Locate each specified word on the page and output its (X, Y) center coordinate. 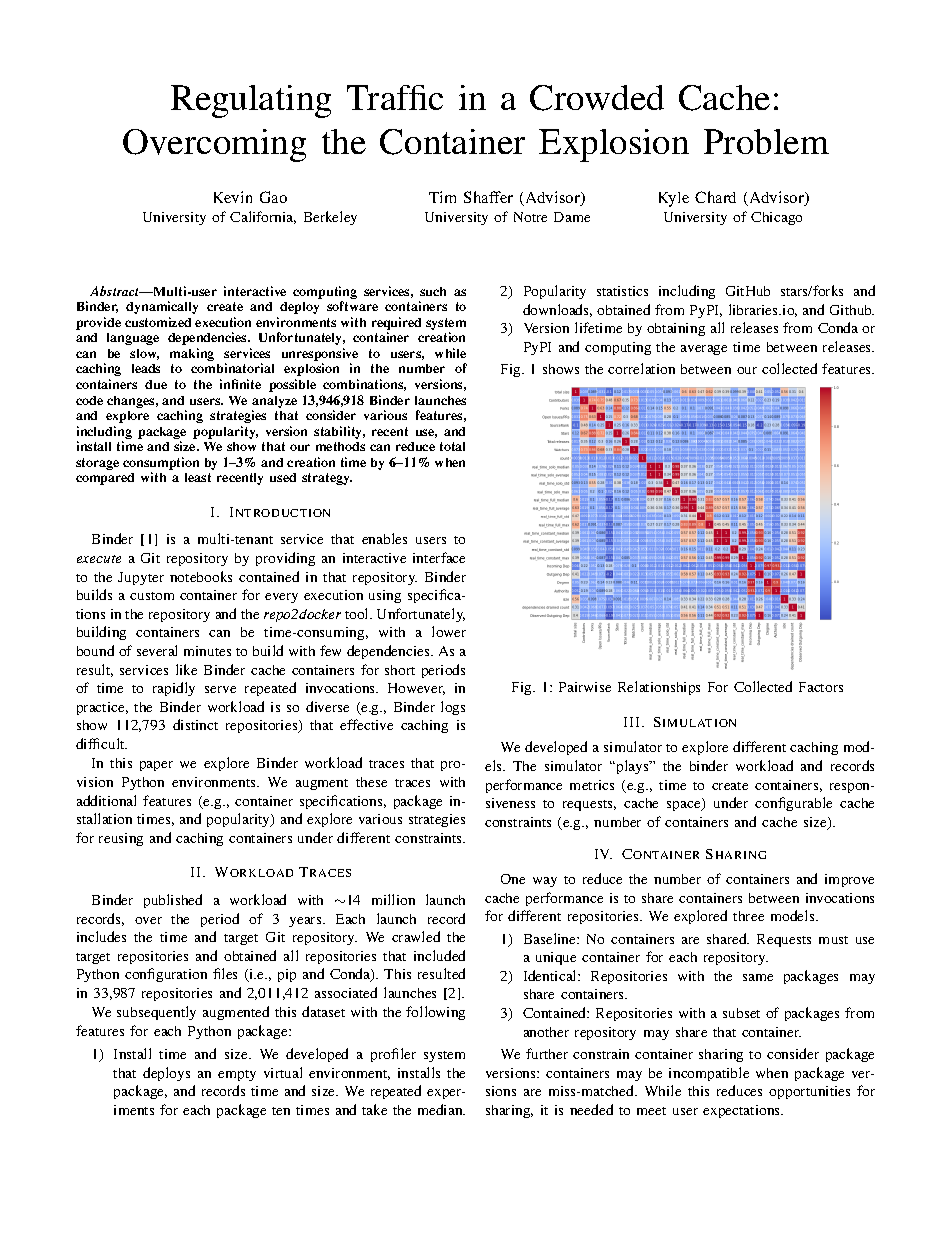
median (441, 1109)
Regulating (251, 101)
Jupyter (141, 578)
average (704, 350)
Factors (821, 687)
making (192, 354)
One (513, 879)
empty (237, 1075)
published (173, 901)
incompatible (709, 1074)
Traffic (395, 97)
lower (449, 631)
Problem (766, 141)
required (396, 325)
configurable (793, 804)
